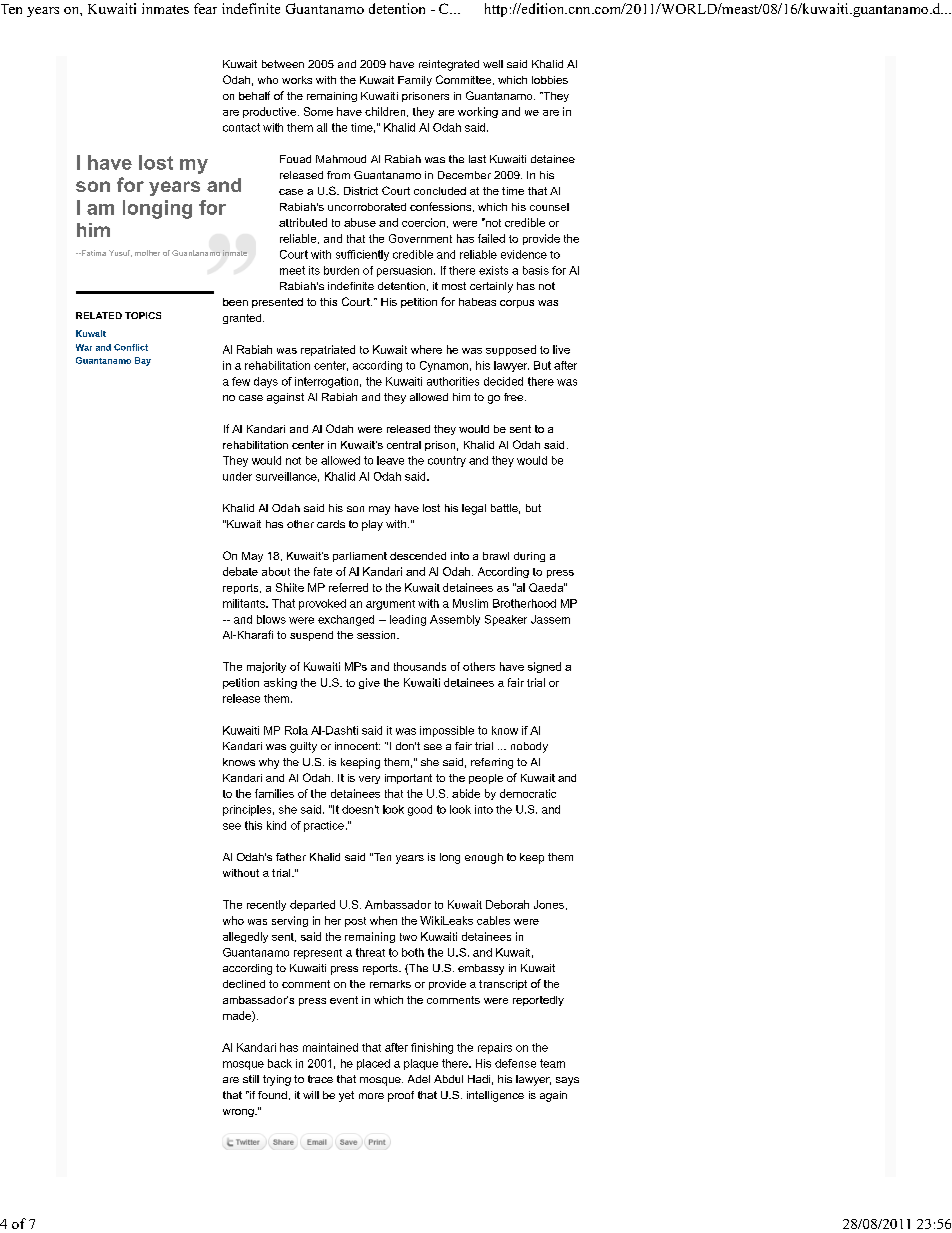 The width and height of the document is (952, 1233). Describe the element at coordinates (303, 747) in the document. I see `guilty` at that location.
